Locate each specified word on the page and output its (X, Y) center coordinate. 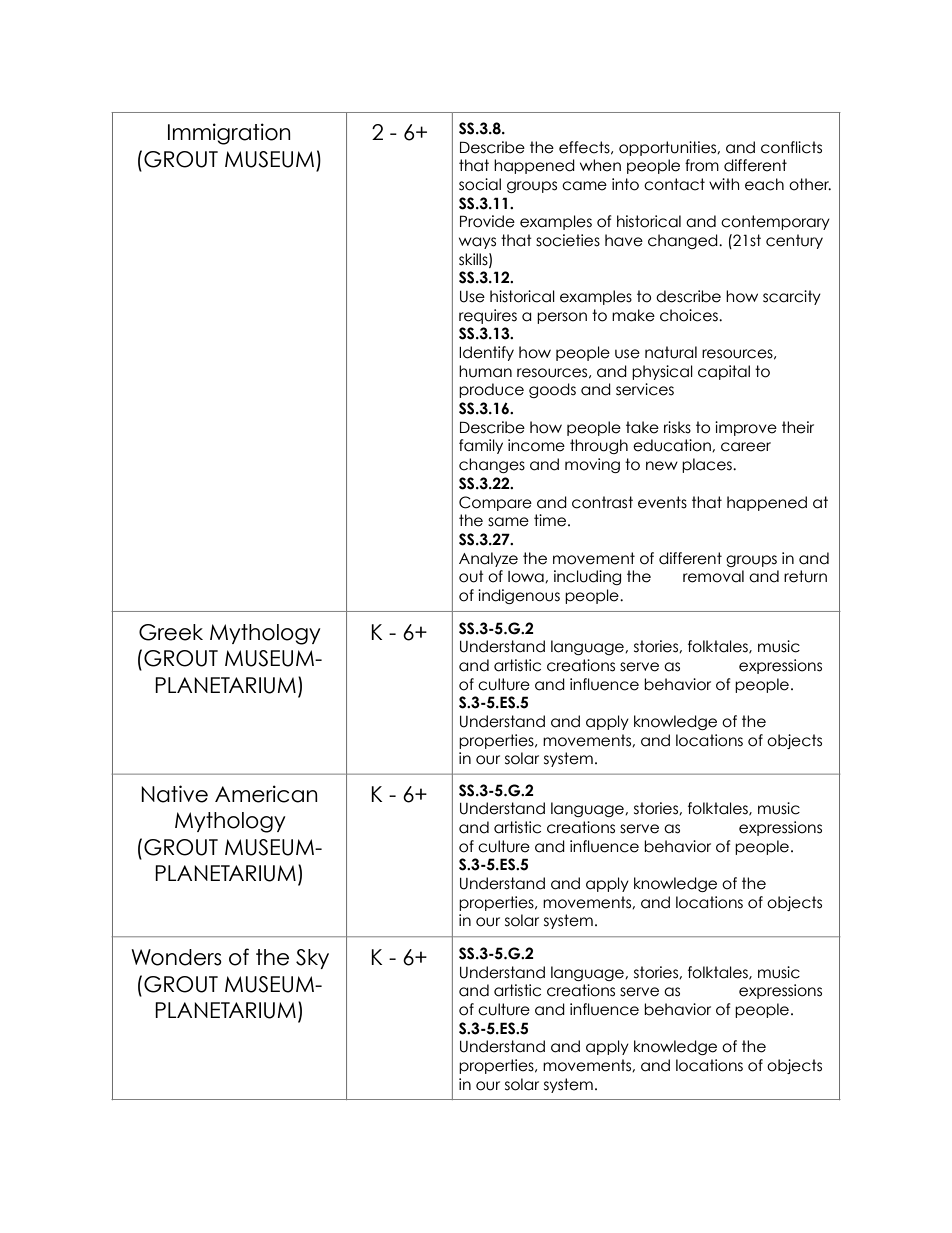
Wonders (176, 957)
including (587, 577)
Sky (312, 959)
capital (724, 372)
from (702, 165)
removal (713, 576)
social (480, 184)
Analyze (488, 559)
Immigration (229, 134)
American (266, 794)
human (485, 371)
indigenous (519, 596)
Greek (171, 632)
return (805, 576)
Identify (486, 353)
